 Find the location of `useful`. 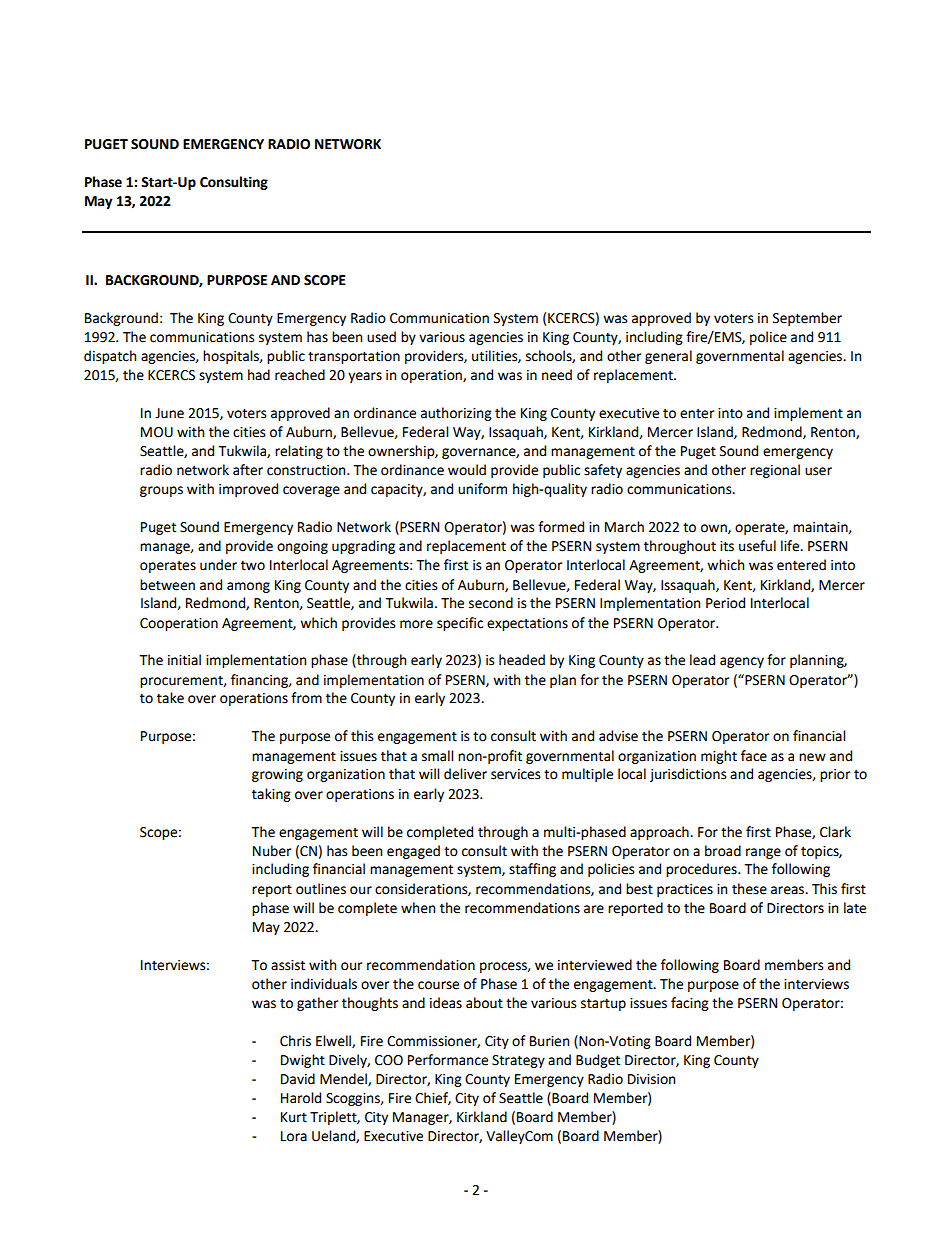

useful is located at coordinates (757, 546).
